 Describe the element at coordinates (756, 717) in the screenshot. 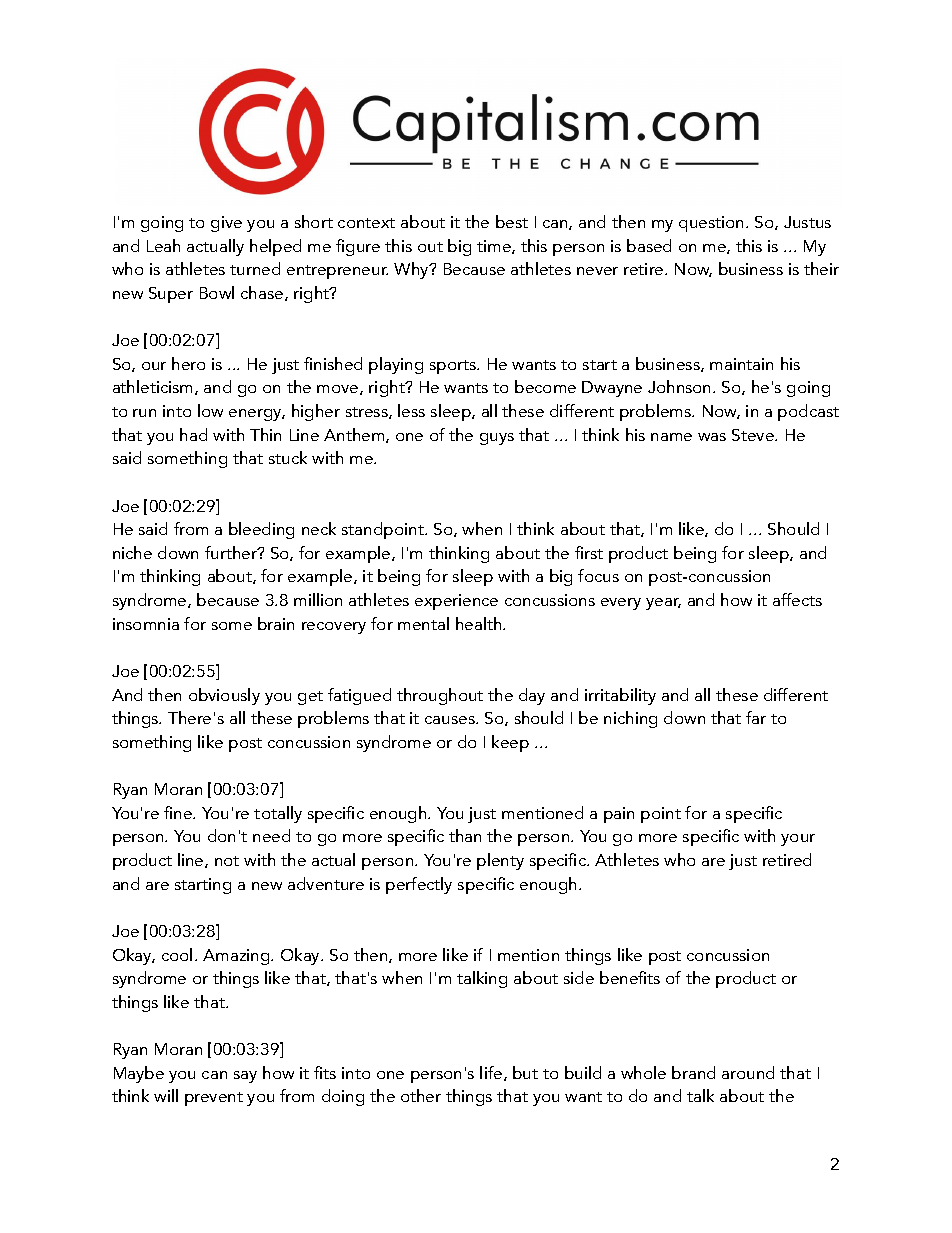

I see `far` at that location.
